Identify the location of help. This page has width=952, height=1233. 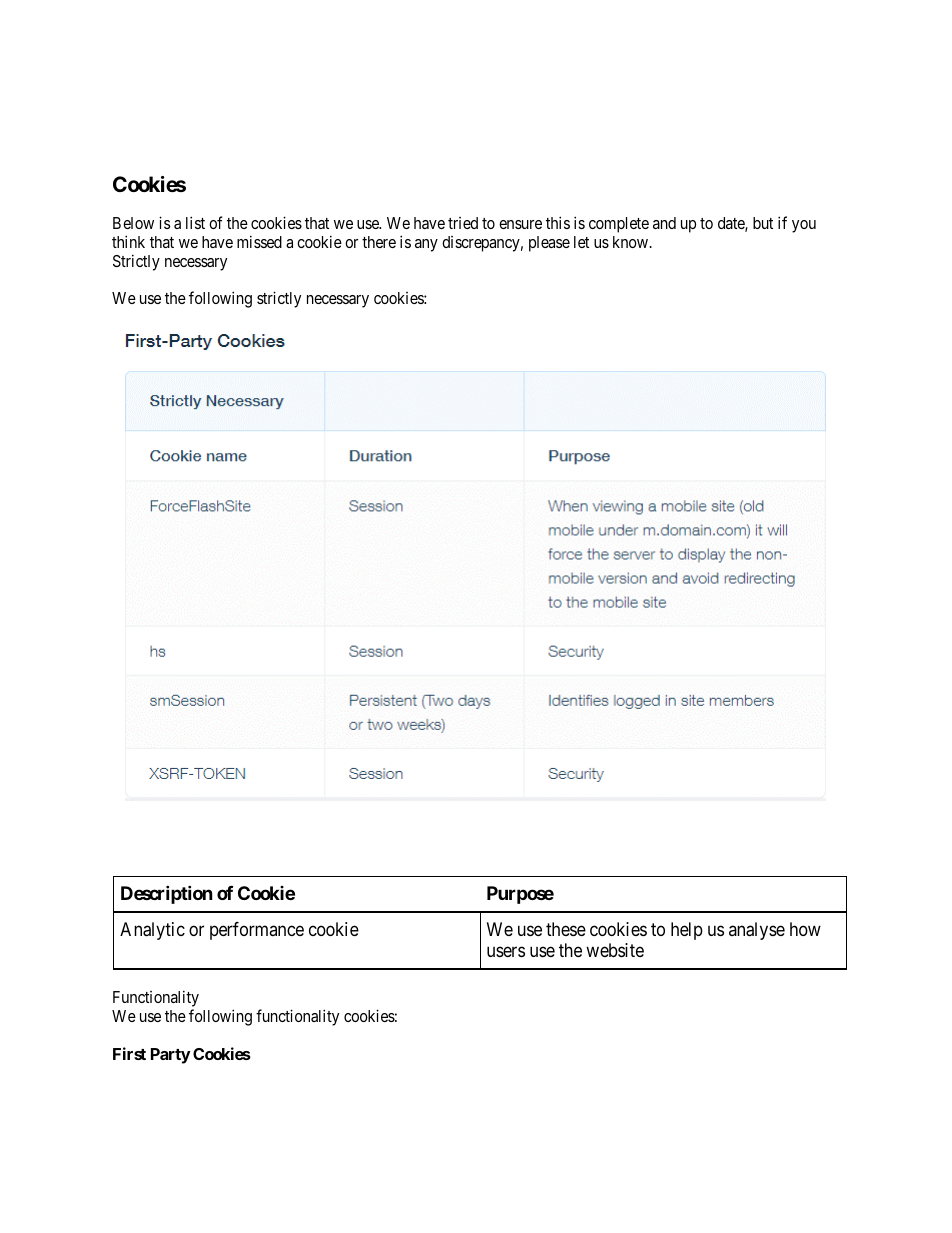
(687, 931).
